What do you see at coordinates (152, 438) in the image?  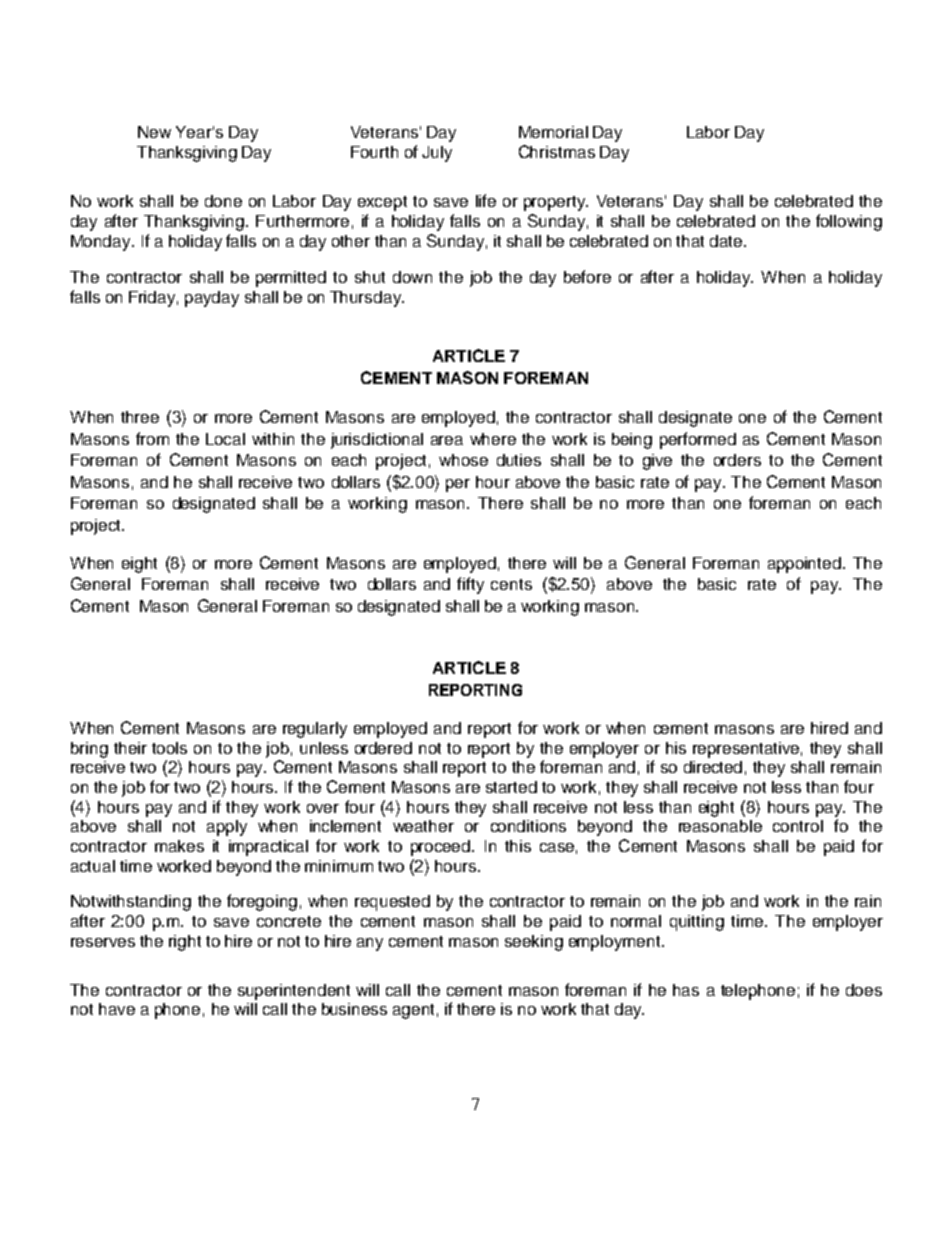 I see `from` at bounding box center [152, 438].
